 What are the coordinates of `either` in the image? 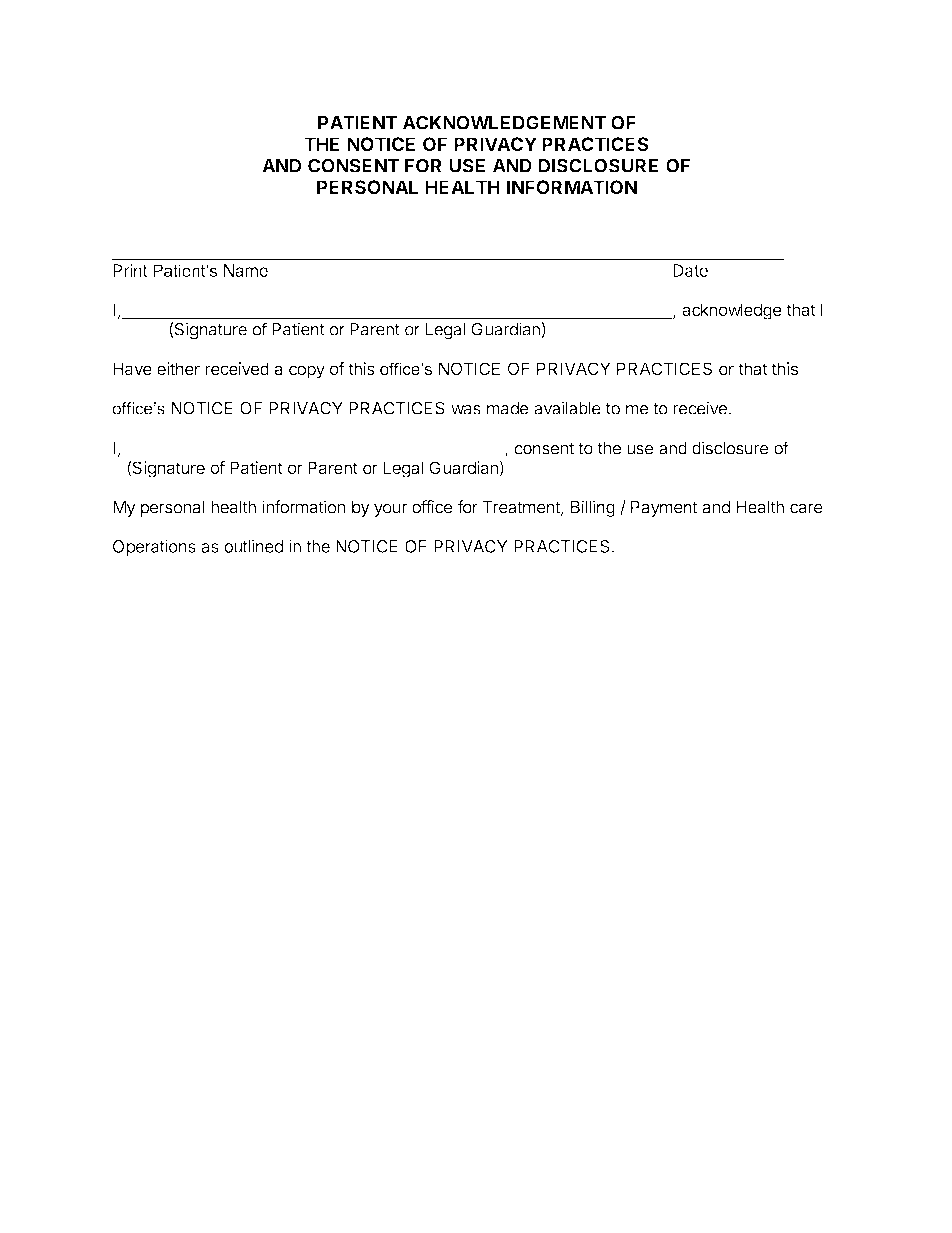 It's located at (178, 368).
